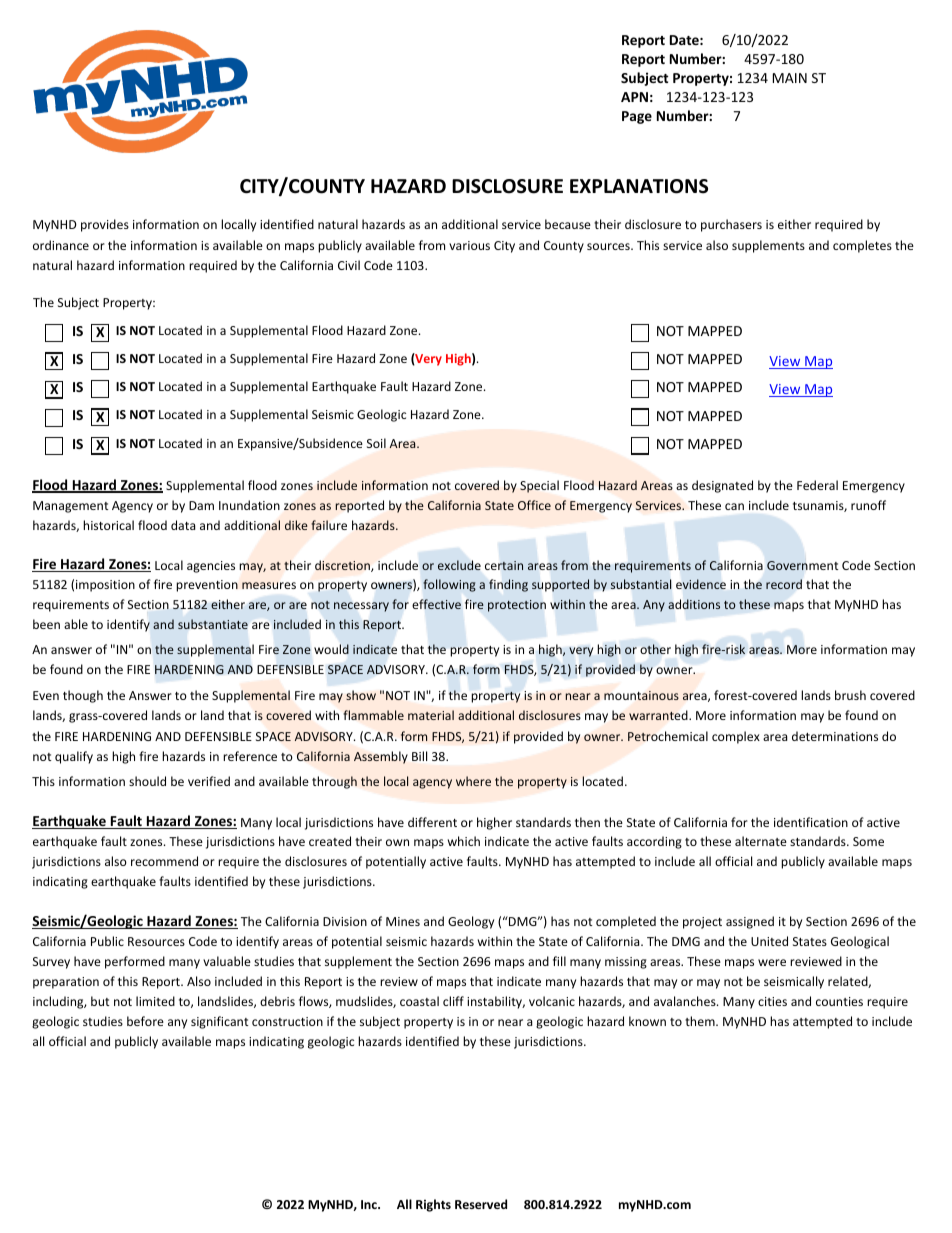 The height and width of the document is (1233, 952). I want to click on before, so click(145, 1021).
